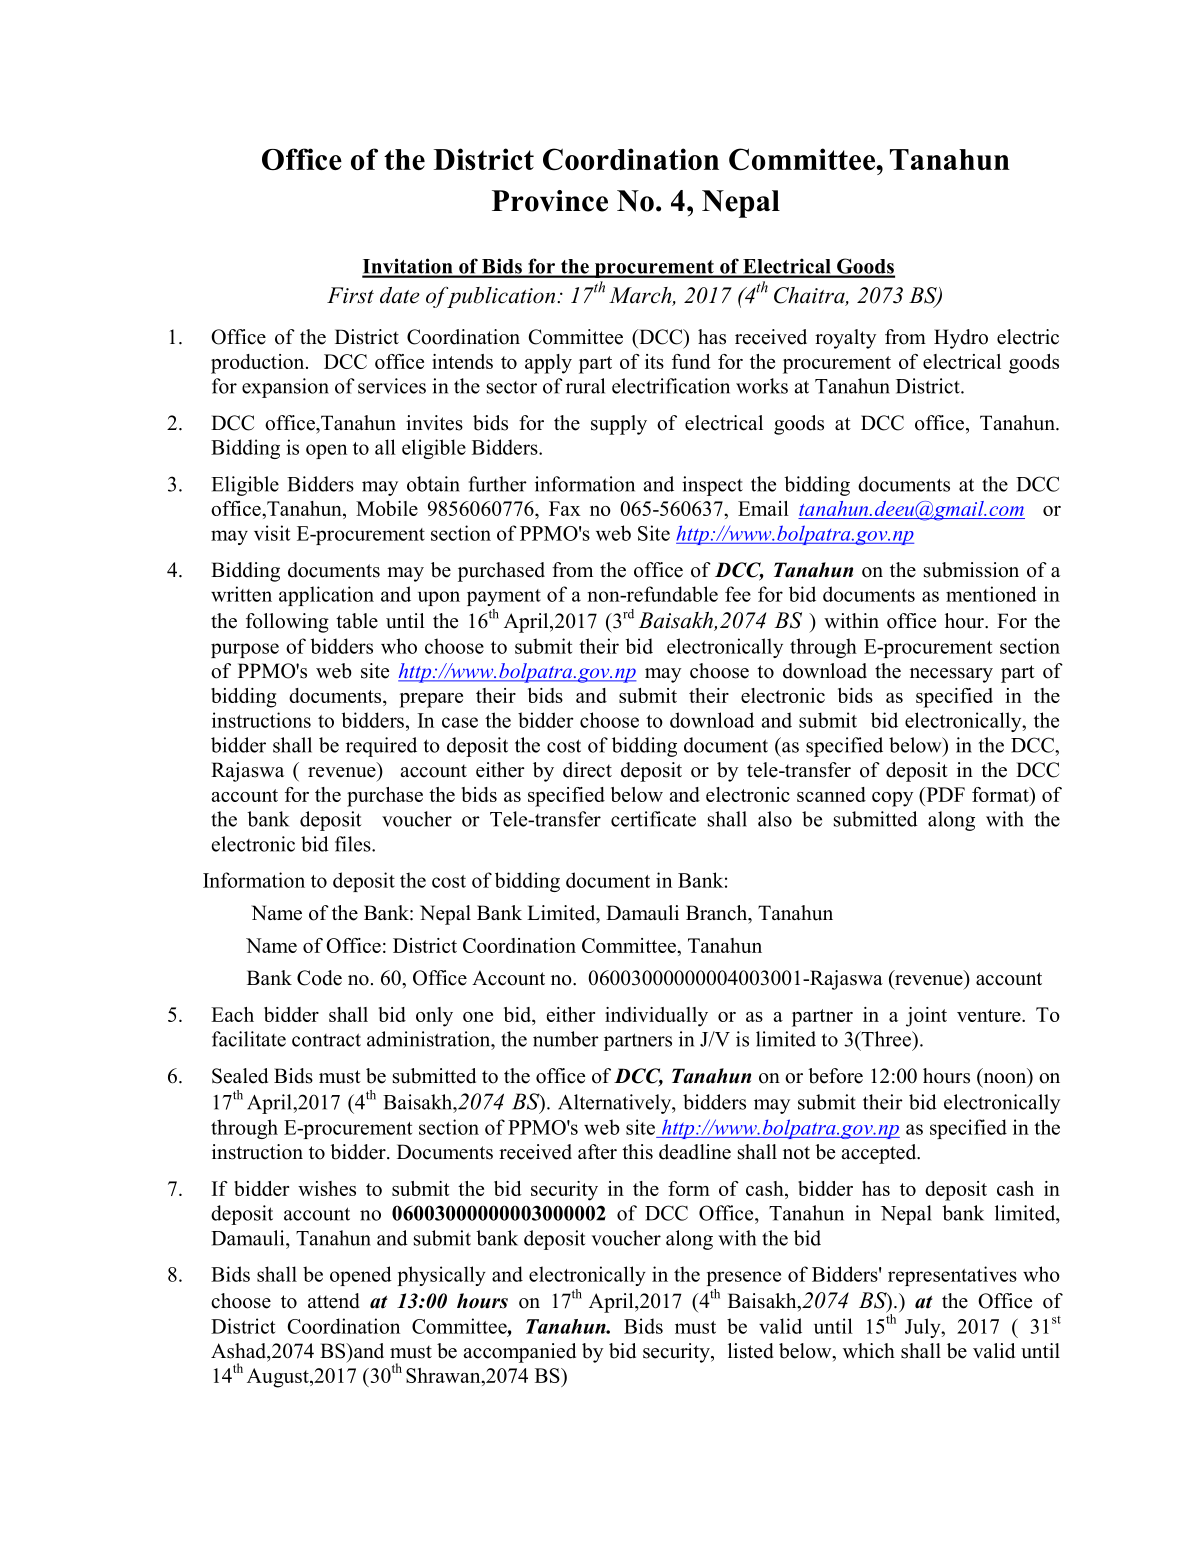  Describe the element at coordinates (944, 794) in the image. I see `PDF` at that location.
